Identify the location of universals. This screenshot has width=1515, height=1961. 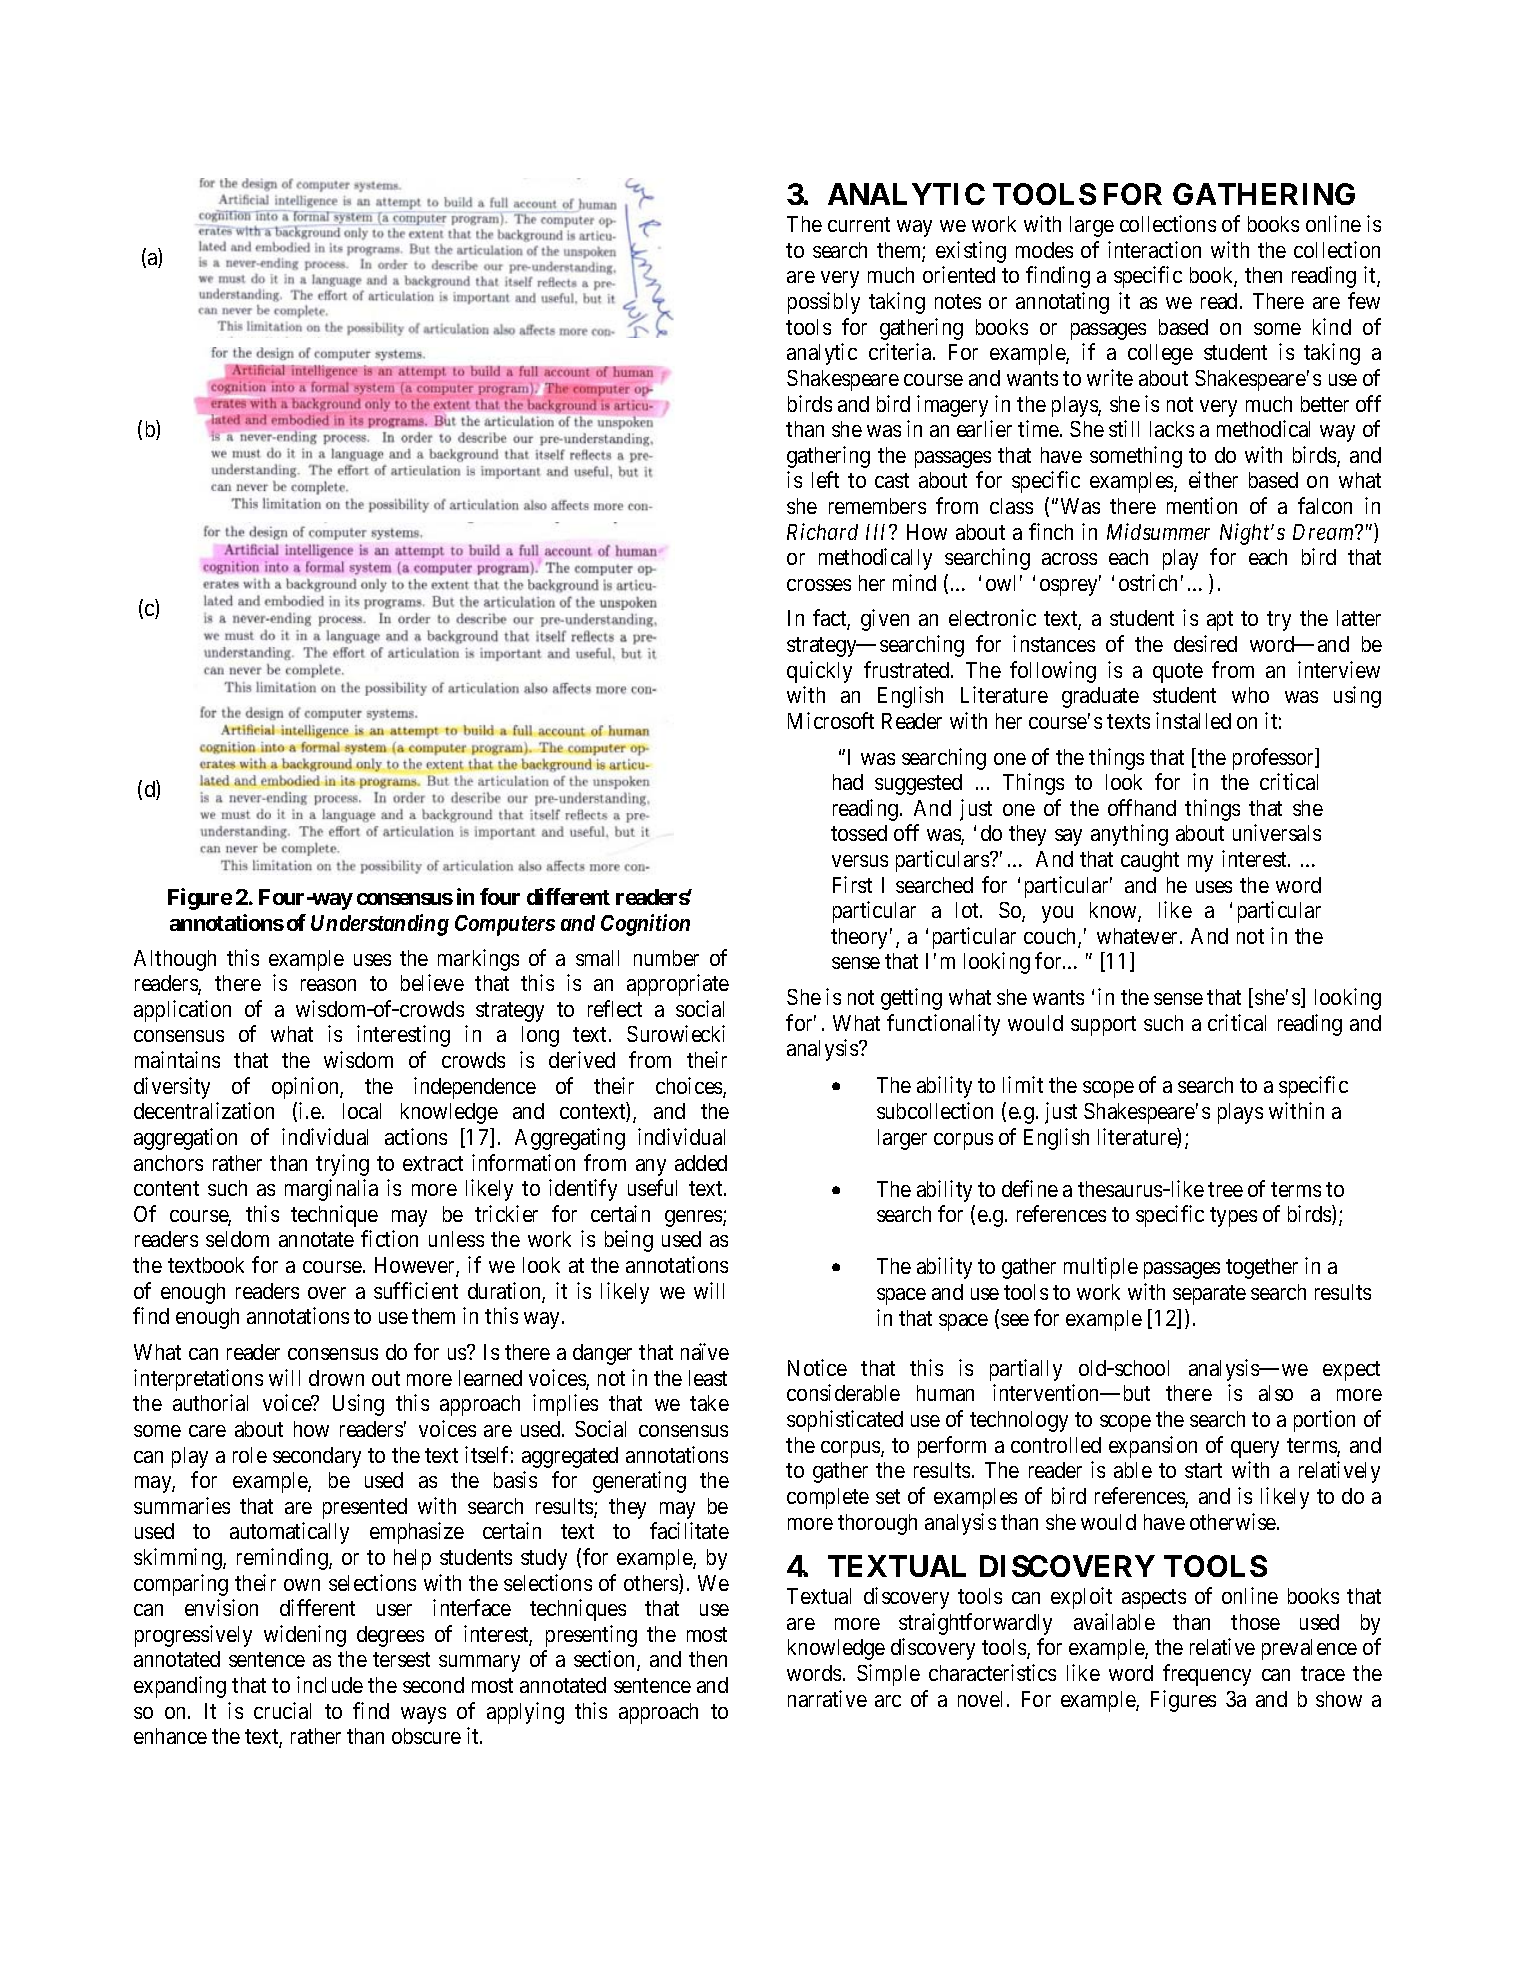
(1277, 832).
